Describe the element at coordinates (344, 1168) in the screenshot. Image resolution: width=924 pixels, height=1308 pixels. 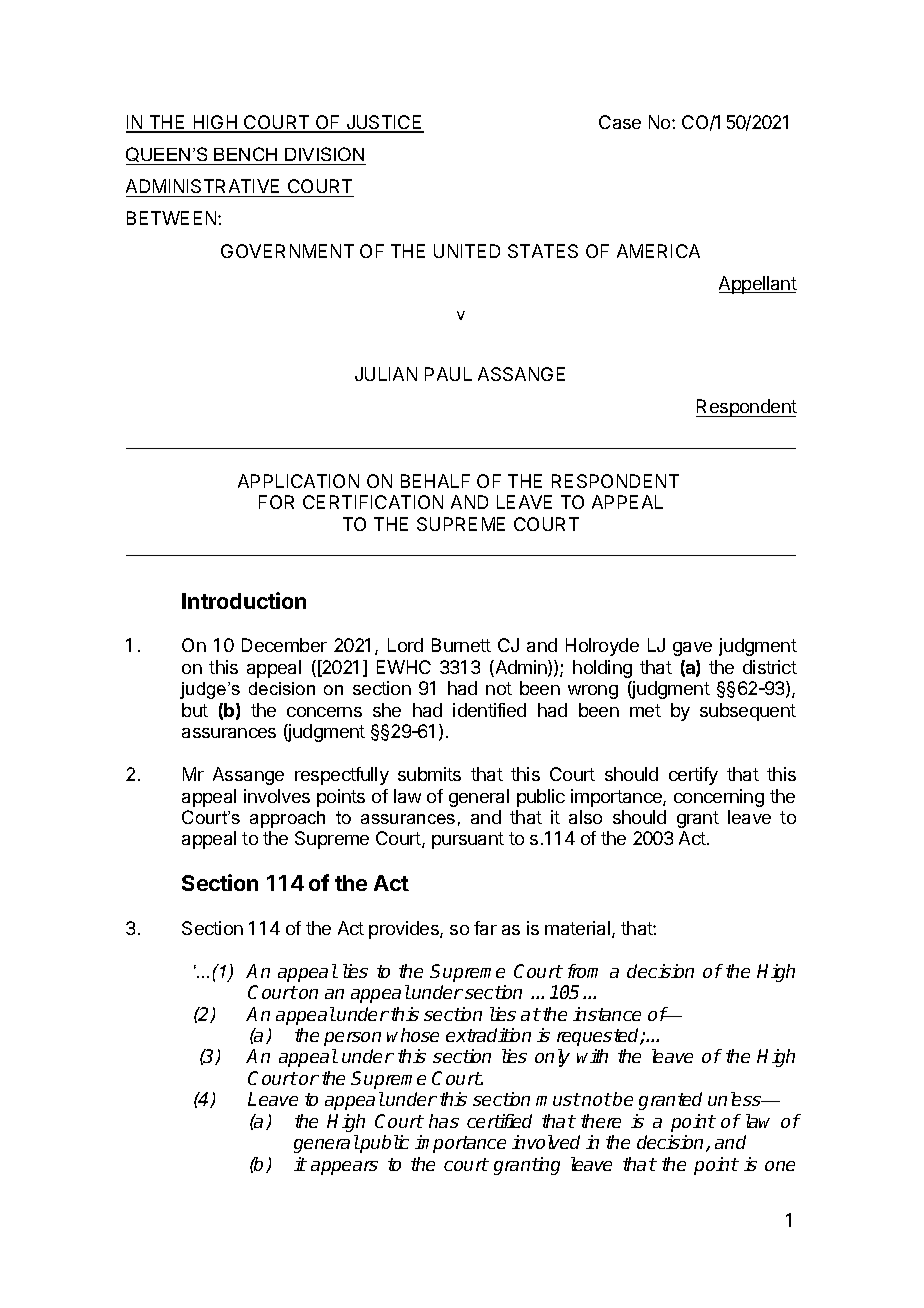
I see `appears` at that location.
